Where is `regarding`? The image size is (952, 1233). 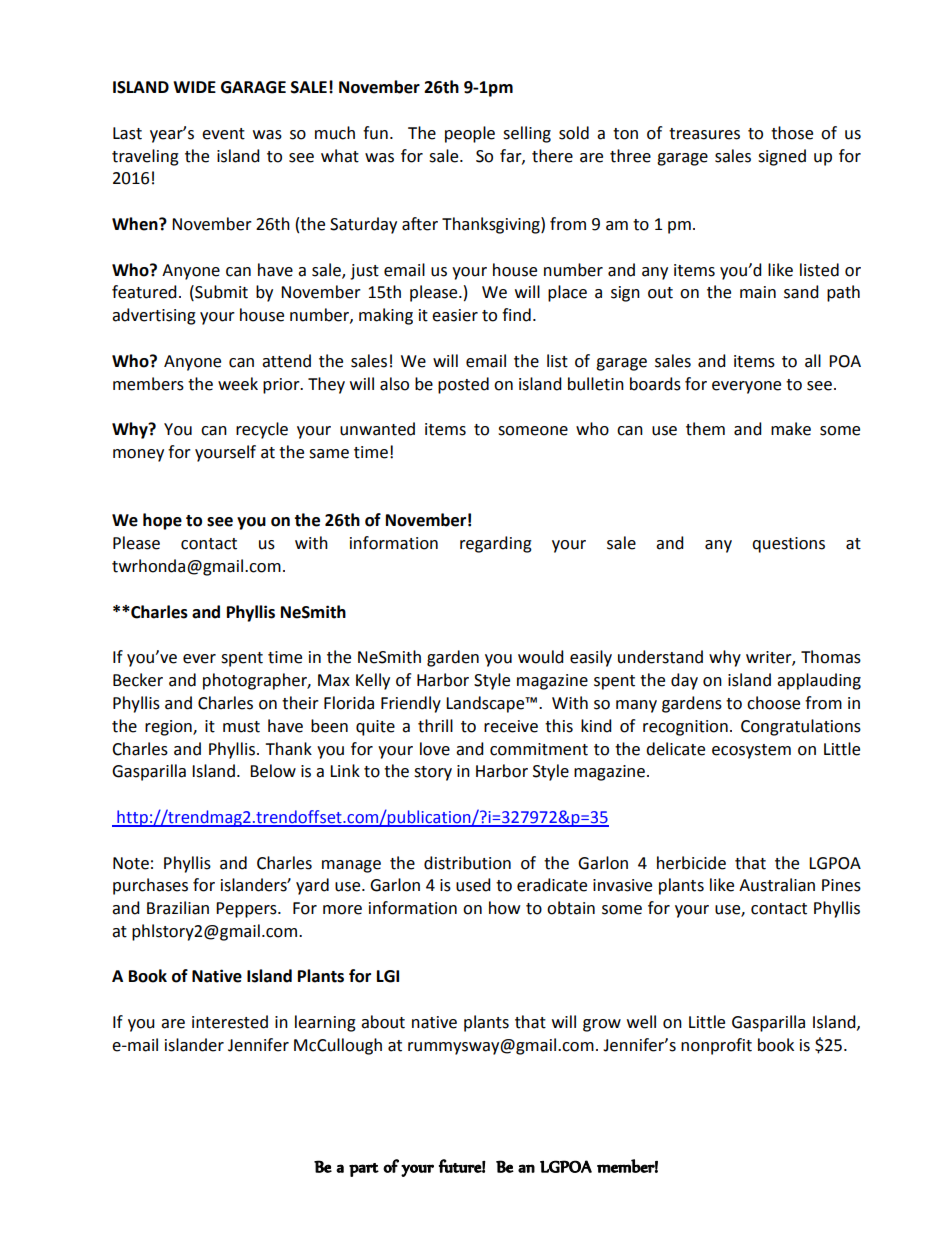 regarding is located at coordinates (496, 544).
